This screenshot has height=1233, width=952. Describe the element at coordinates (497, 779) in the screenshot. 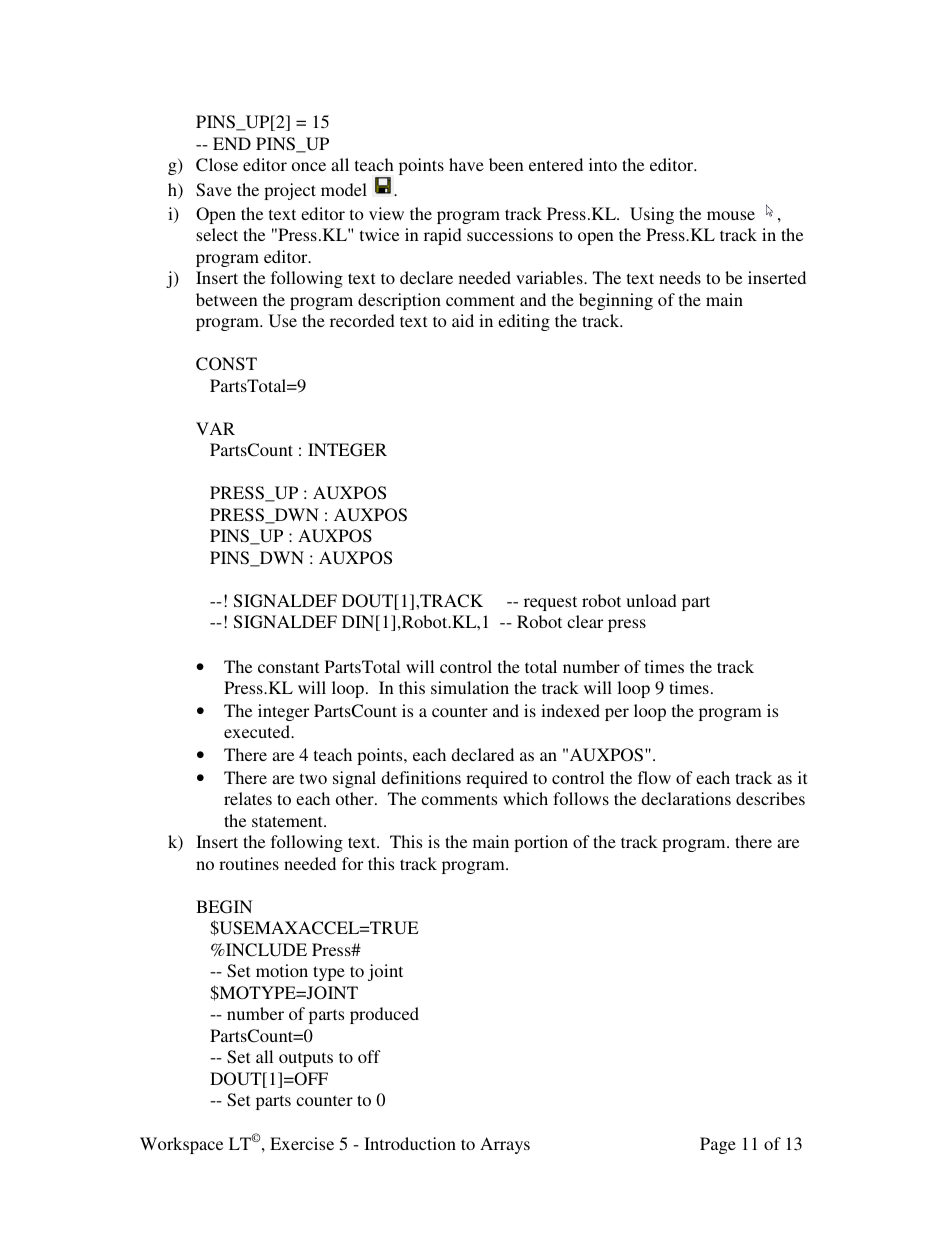

I see `required` at that location.
